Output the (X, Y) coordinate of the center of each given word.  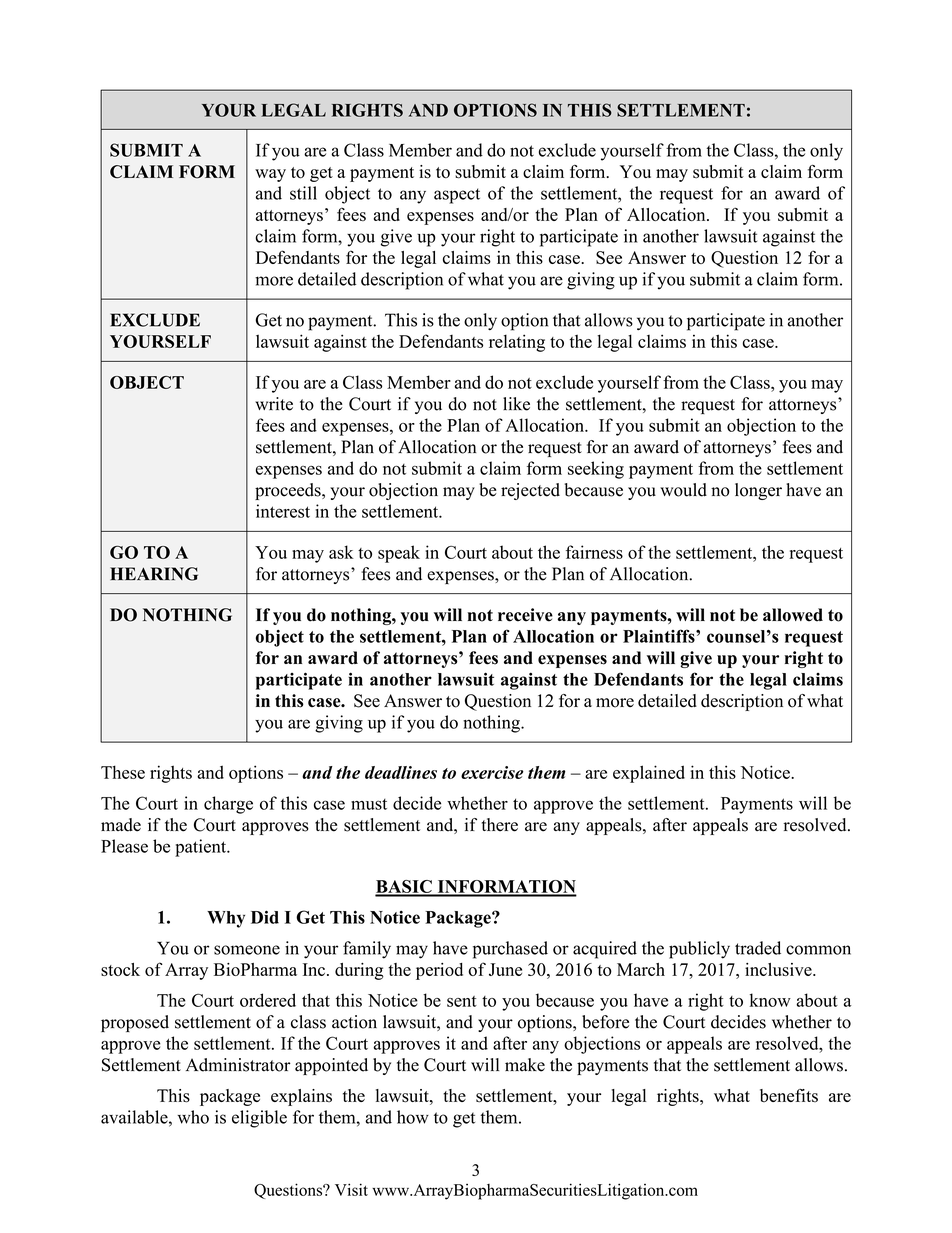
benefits (789, 1095)
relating (517, 343)
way (270, 175)
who (193, 1117)
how (413, 1117)
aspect (457, 196)
